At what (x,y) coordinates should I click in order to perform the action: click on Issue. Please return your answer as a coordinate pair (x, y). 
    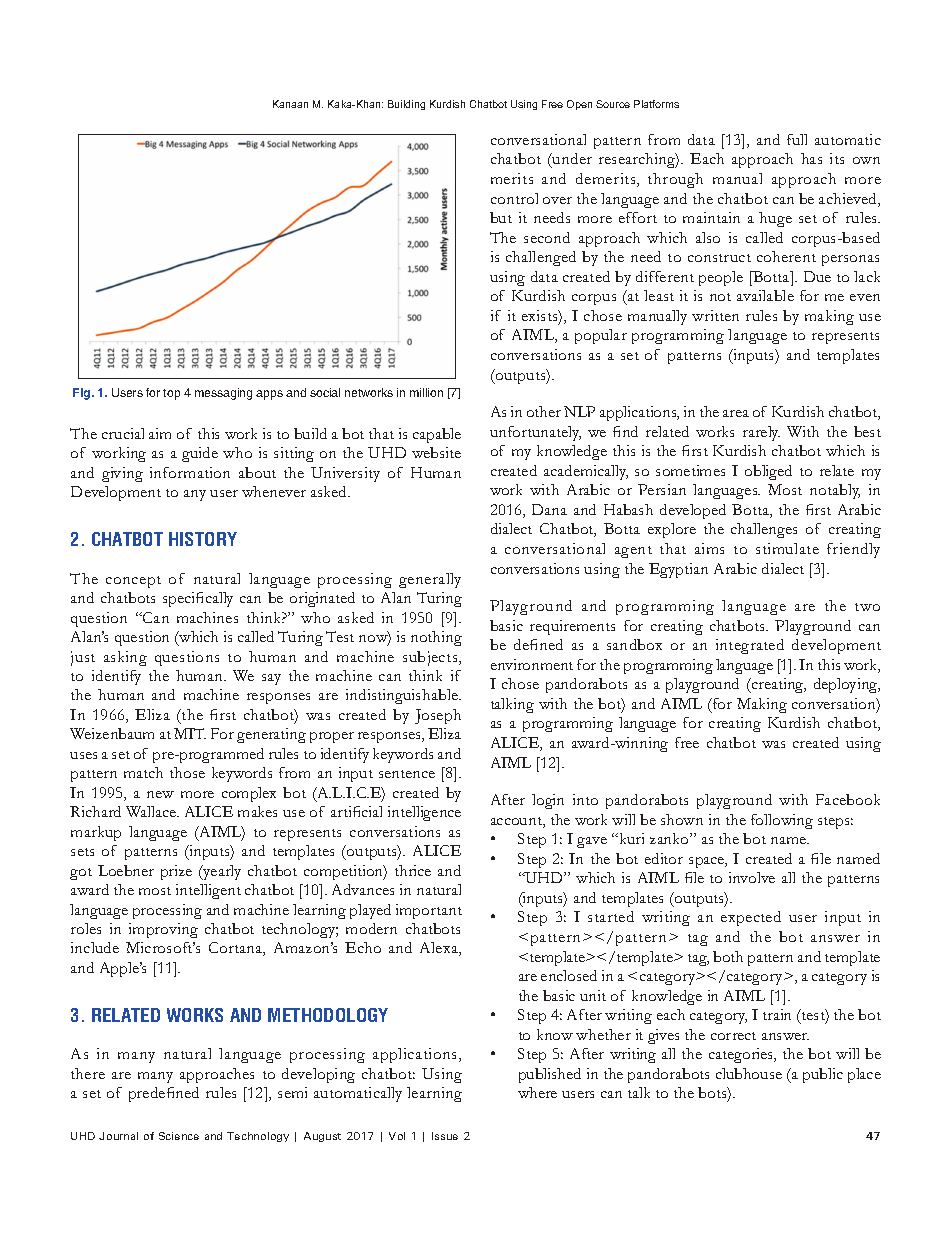
    Looking at the image, I should click on (445, 1136).
